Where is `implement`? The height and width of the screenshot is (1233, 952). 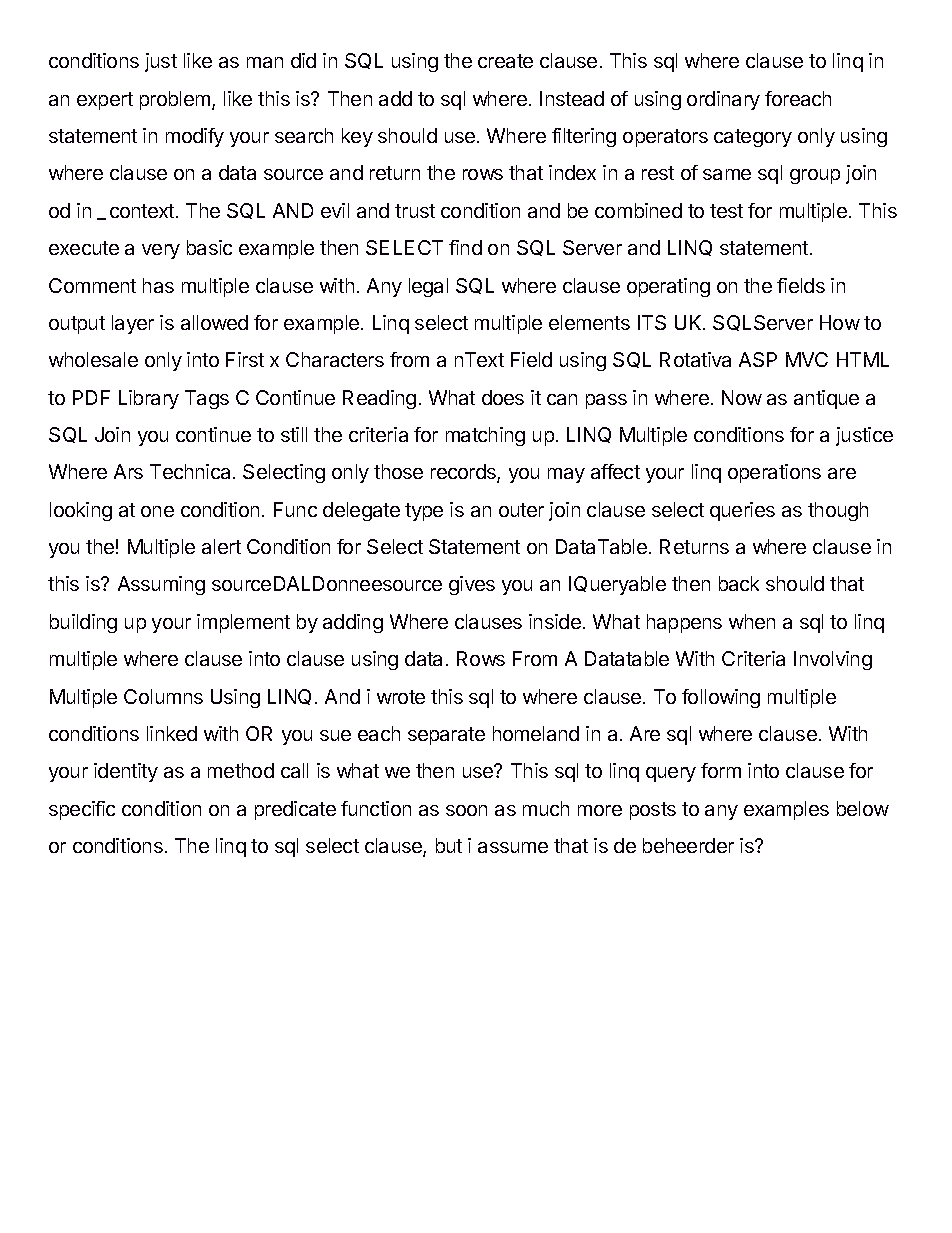 implement is located at coordinates (243, 623).
